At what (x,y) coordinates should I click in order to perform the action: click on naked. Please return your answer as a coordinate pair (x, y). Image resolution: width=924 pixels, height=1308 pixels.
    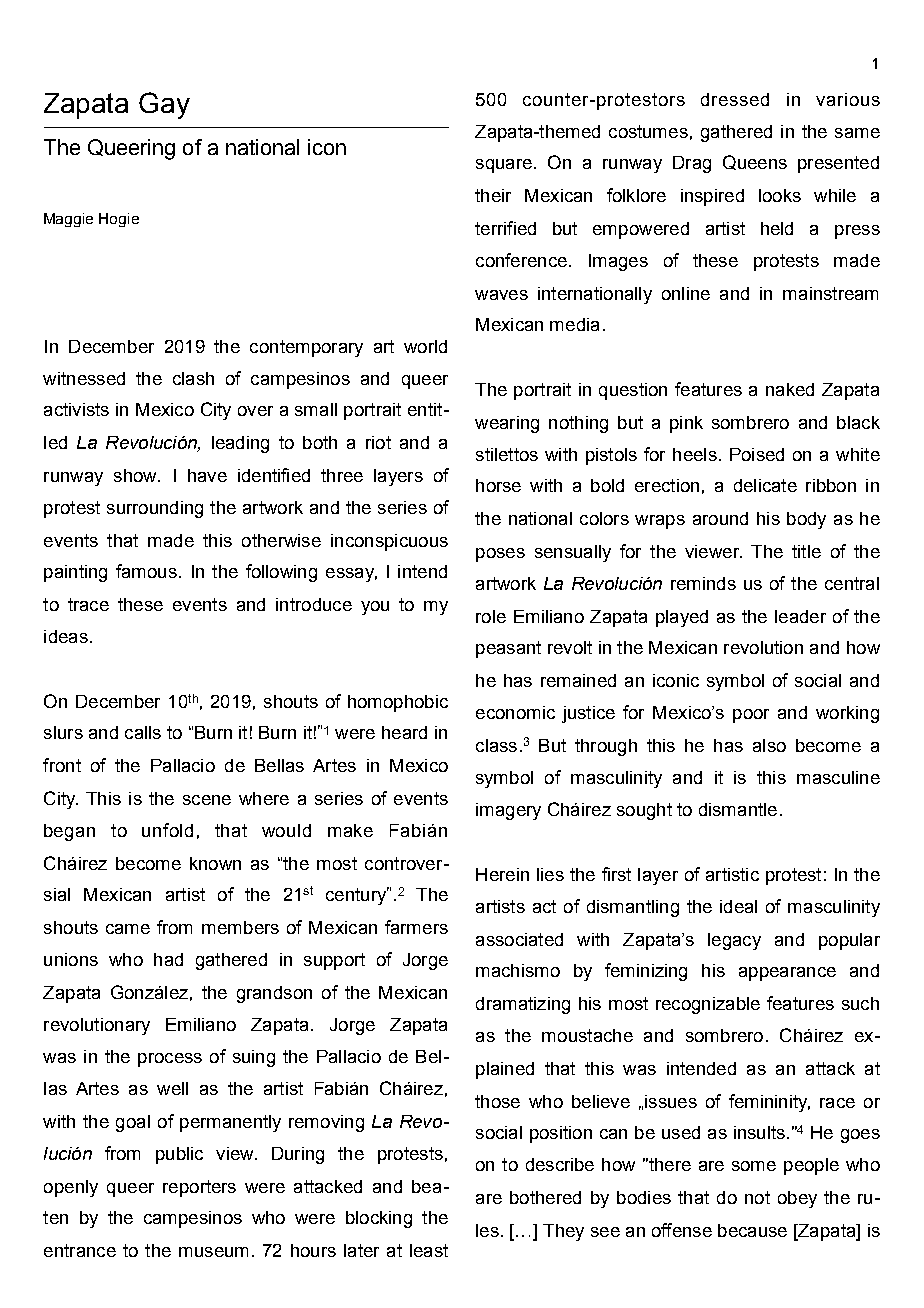
    Looking at the image, I should click on (790, 389).
